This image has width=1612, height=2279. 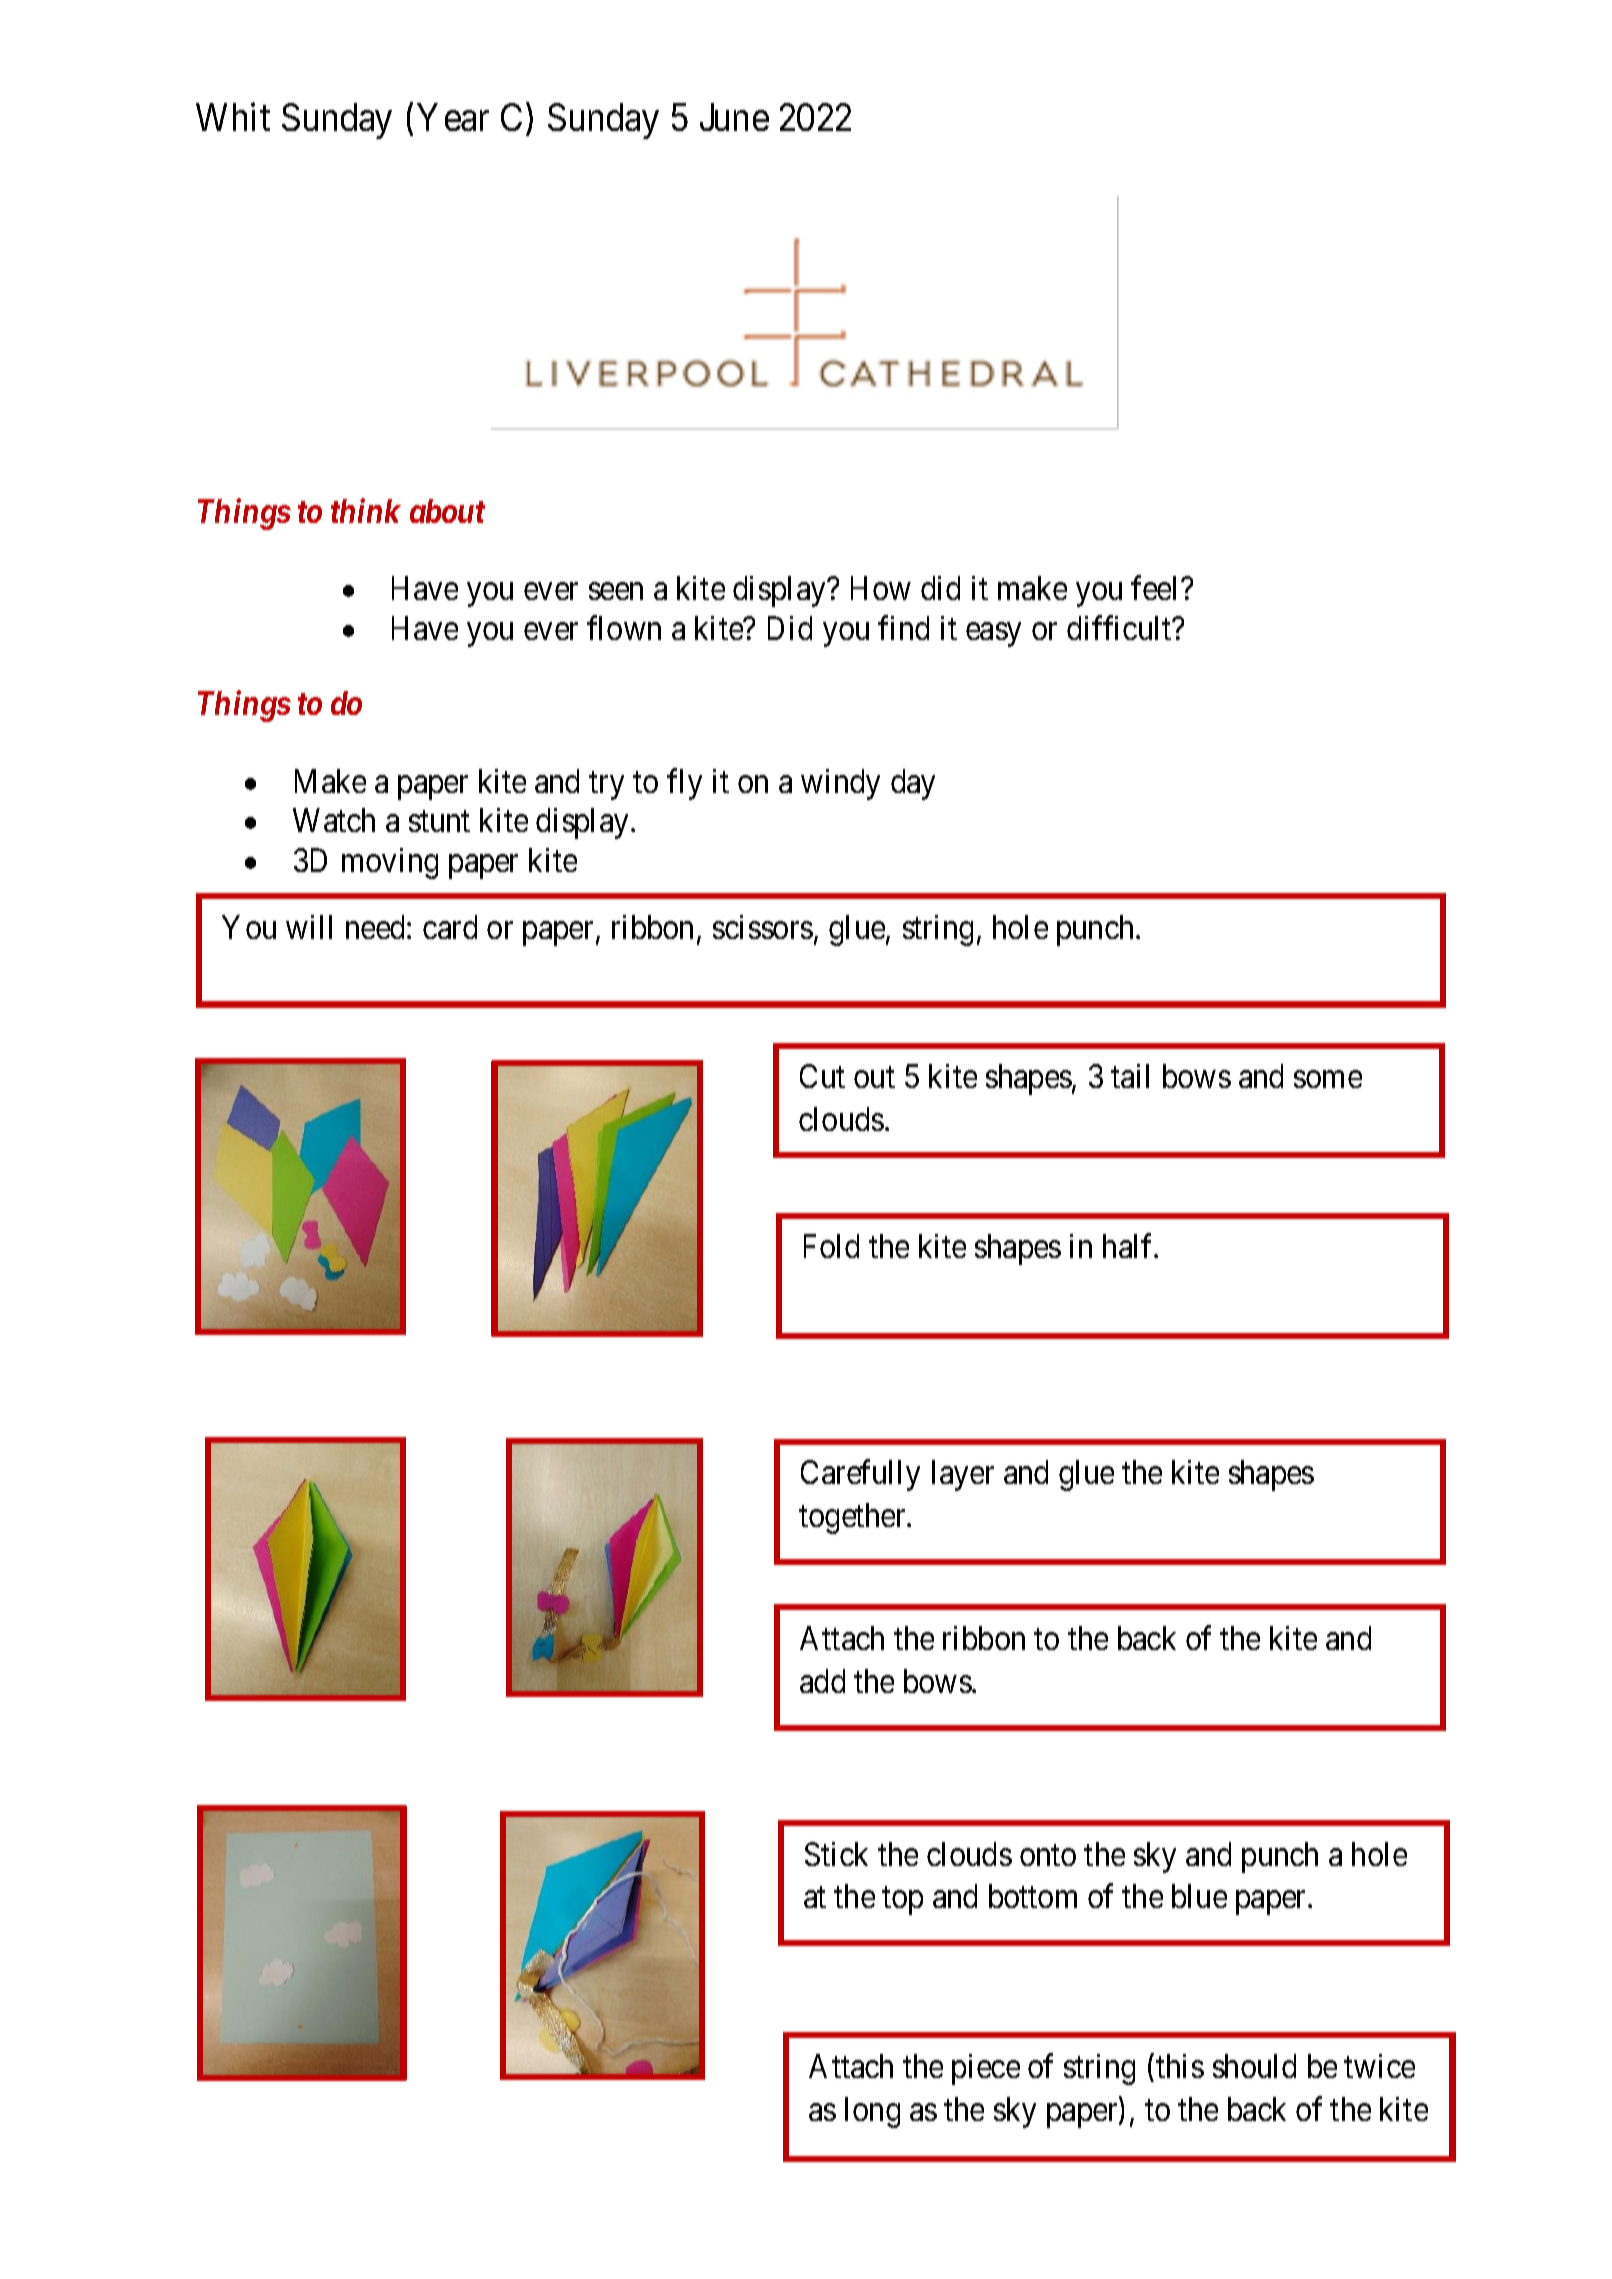 I want to click on should, so click(x=1254, y=2066).
